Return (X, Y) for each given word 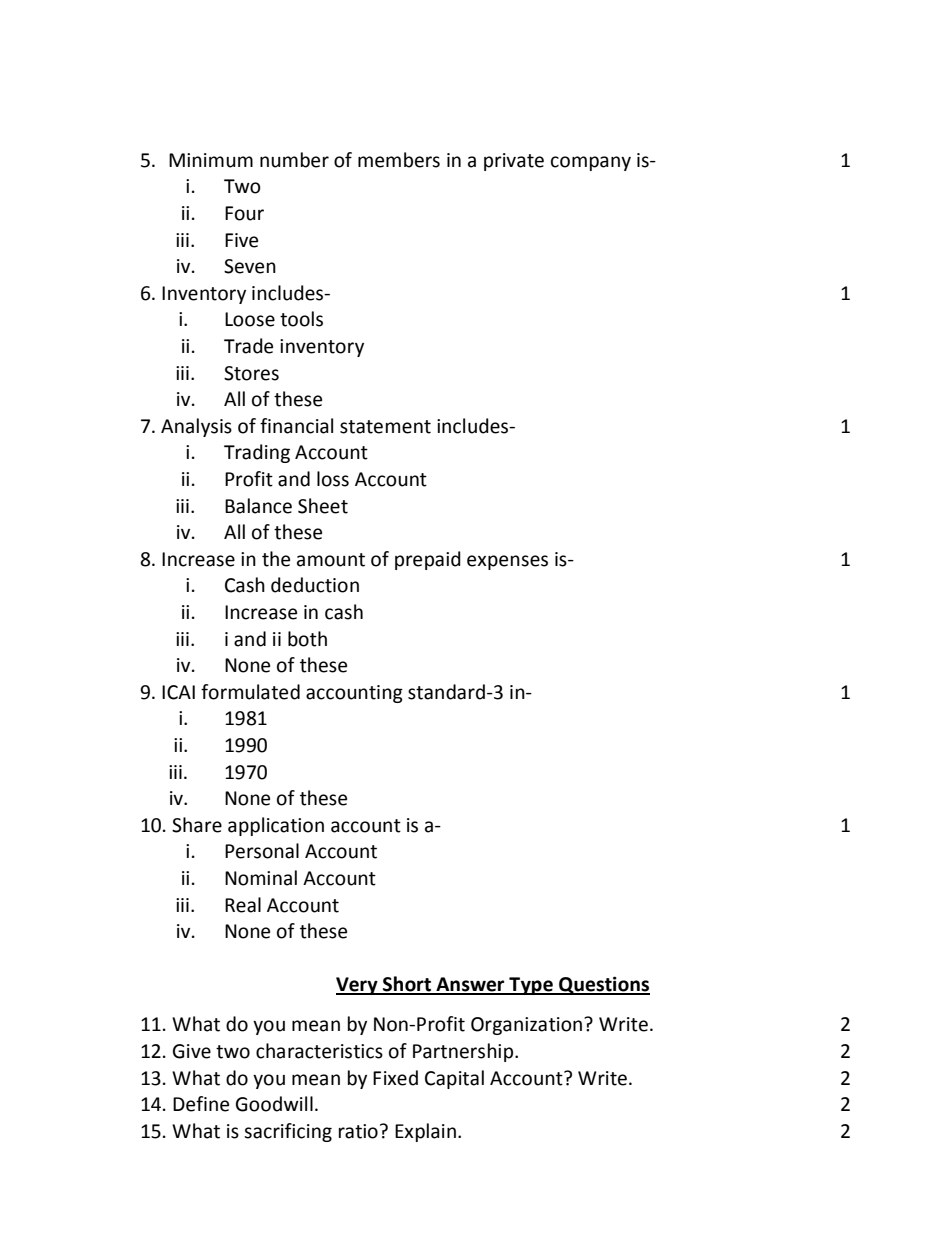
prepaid (428, 560)
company (591, 163)
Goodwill (274, 1104)
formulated (250, 692)
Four (244, 213)
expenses (507, 562)
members (399, 160)
